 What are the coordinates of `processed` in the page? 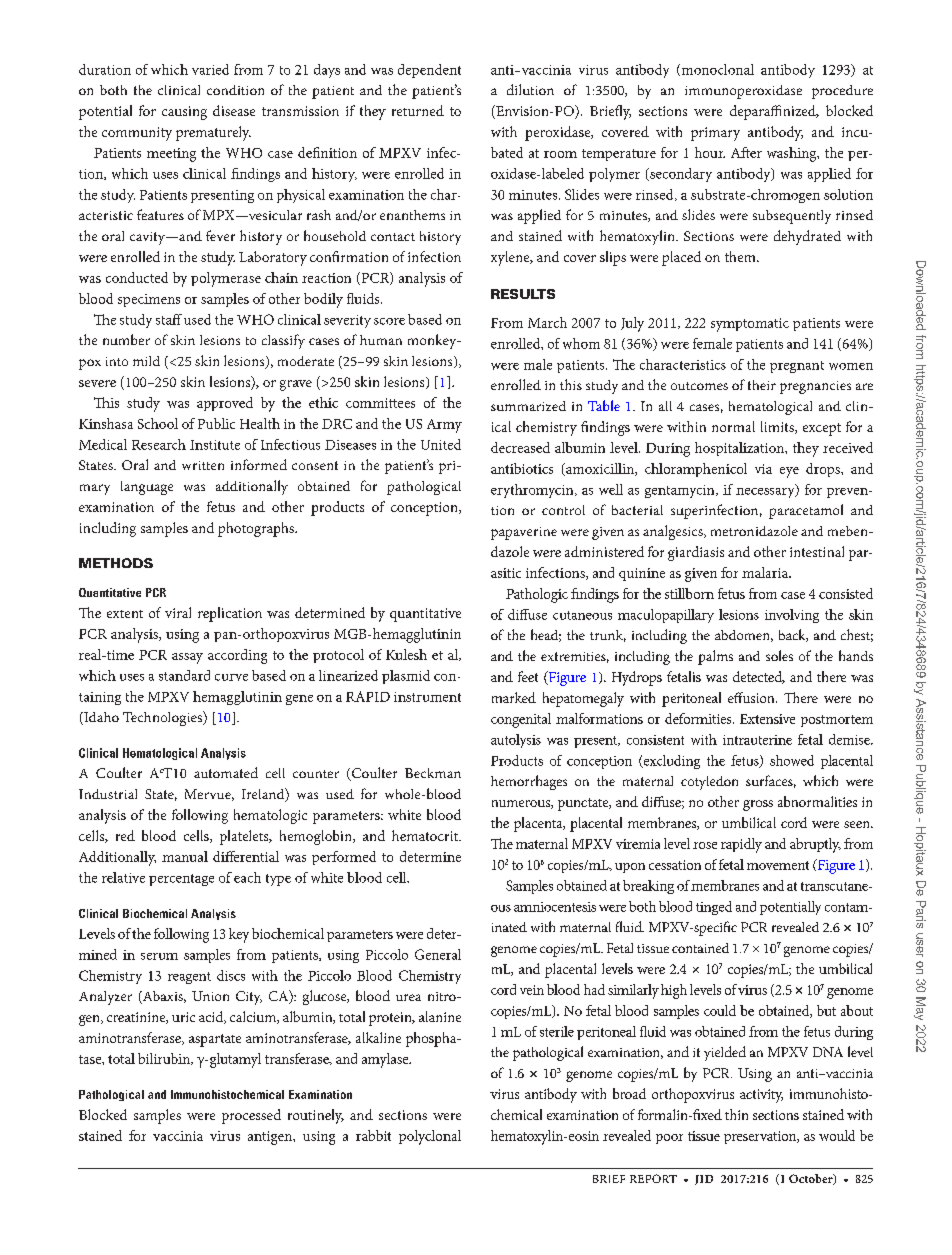 It's located at (251, 1116).
